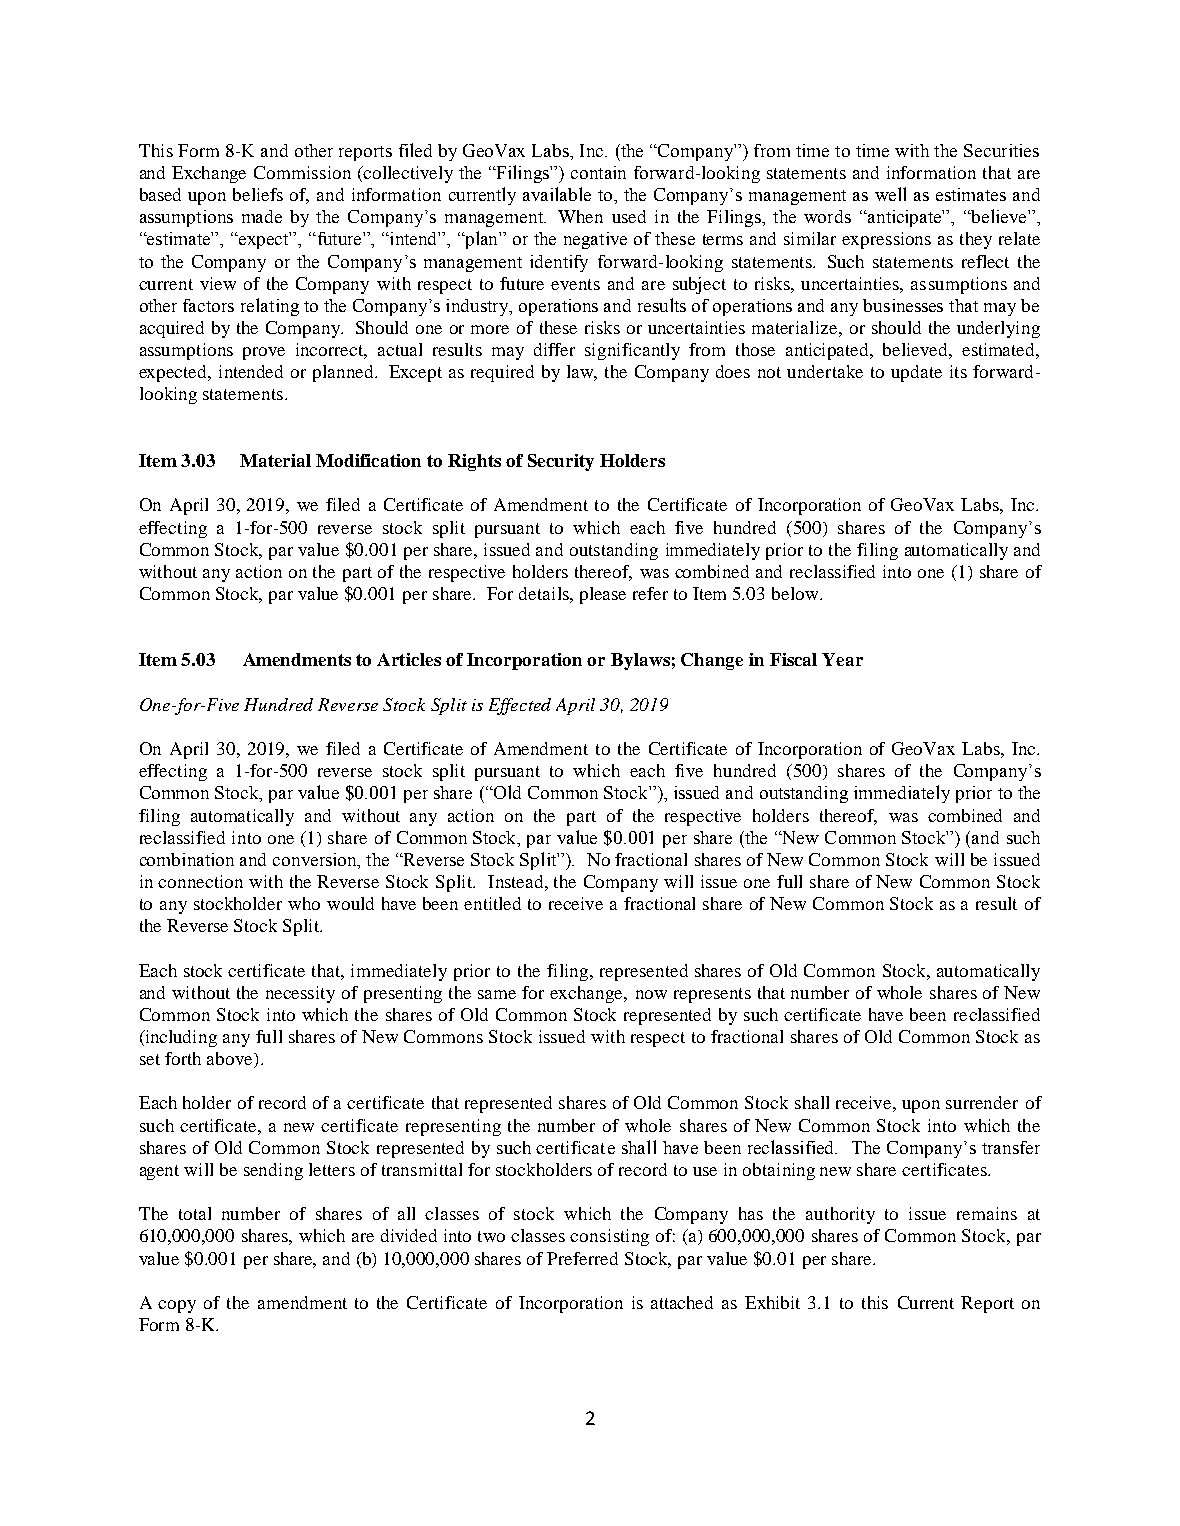 This image has height=1526, width=1180. What do you see at coordinates (258, 194) in the image?
I see `beliefs` at bounding box center [258, 194].
